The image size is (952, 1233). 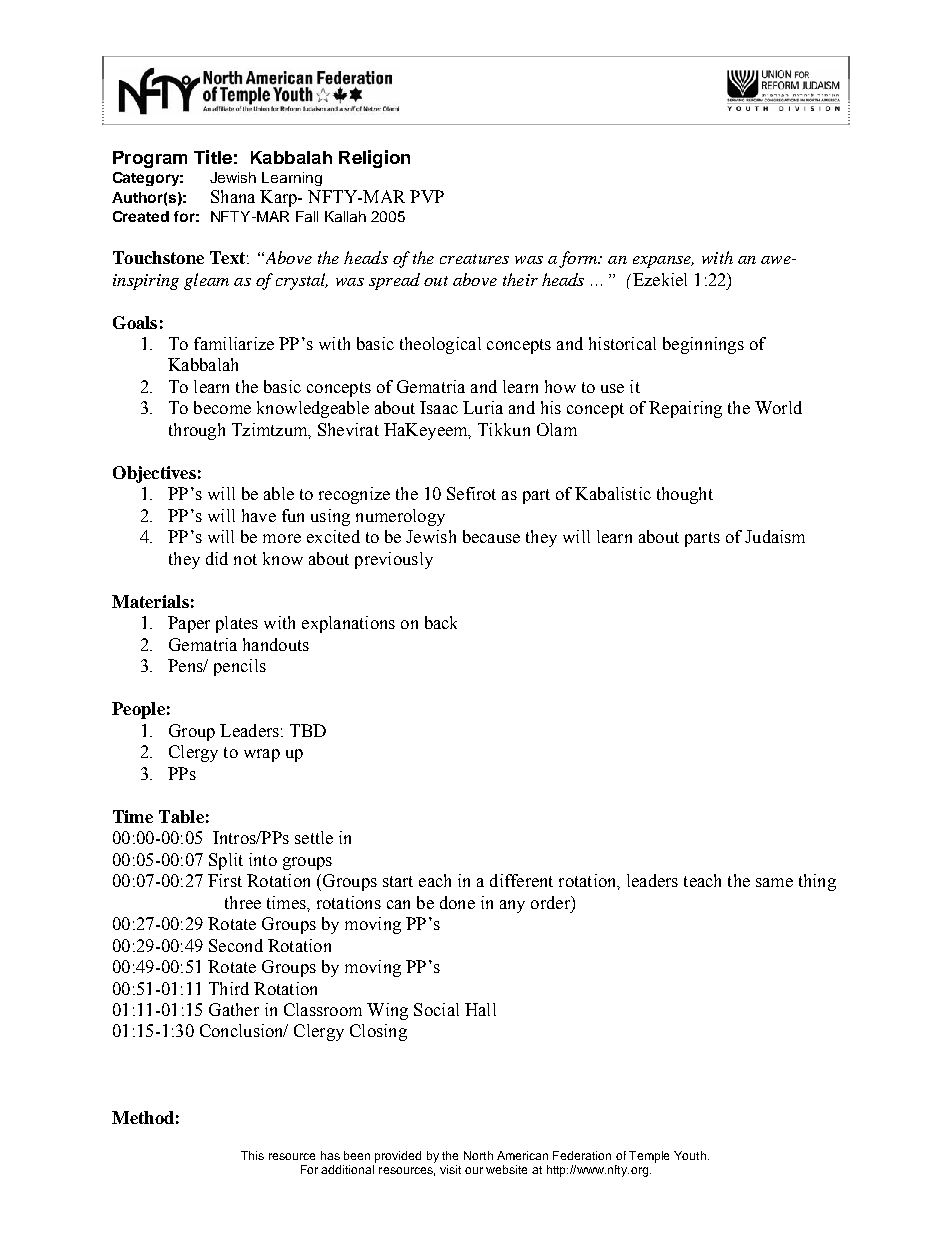 What do you see at coordinates (427, 196) in the screenshot?
I see `PVP` at bounding box center [427, 196].
